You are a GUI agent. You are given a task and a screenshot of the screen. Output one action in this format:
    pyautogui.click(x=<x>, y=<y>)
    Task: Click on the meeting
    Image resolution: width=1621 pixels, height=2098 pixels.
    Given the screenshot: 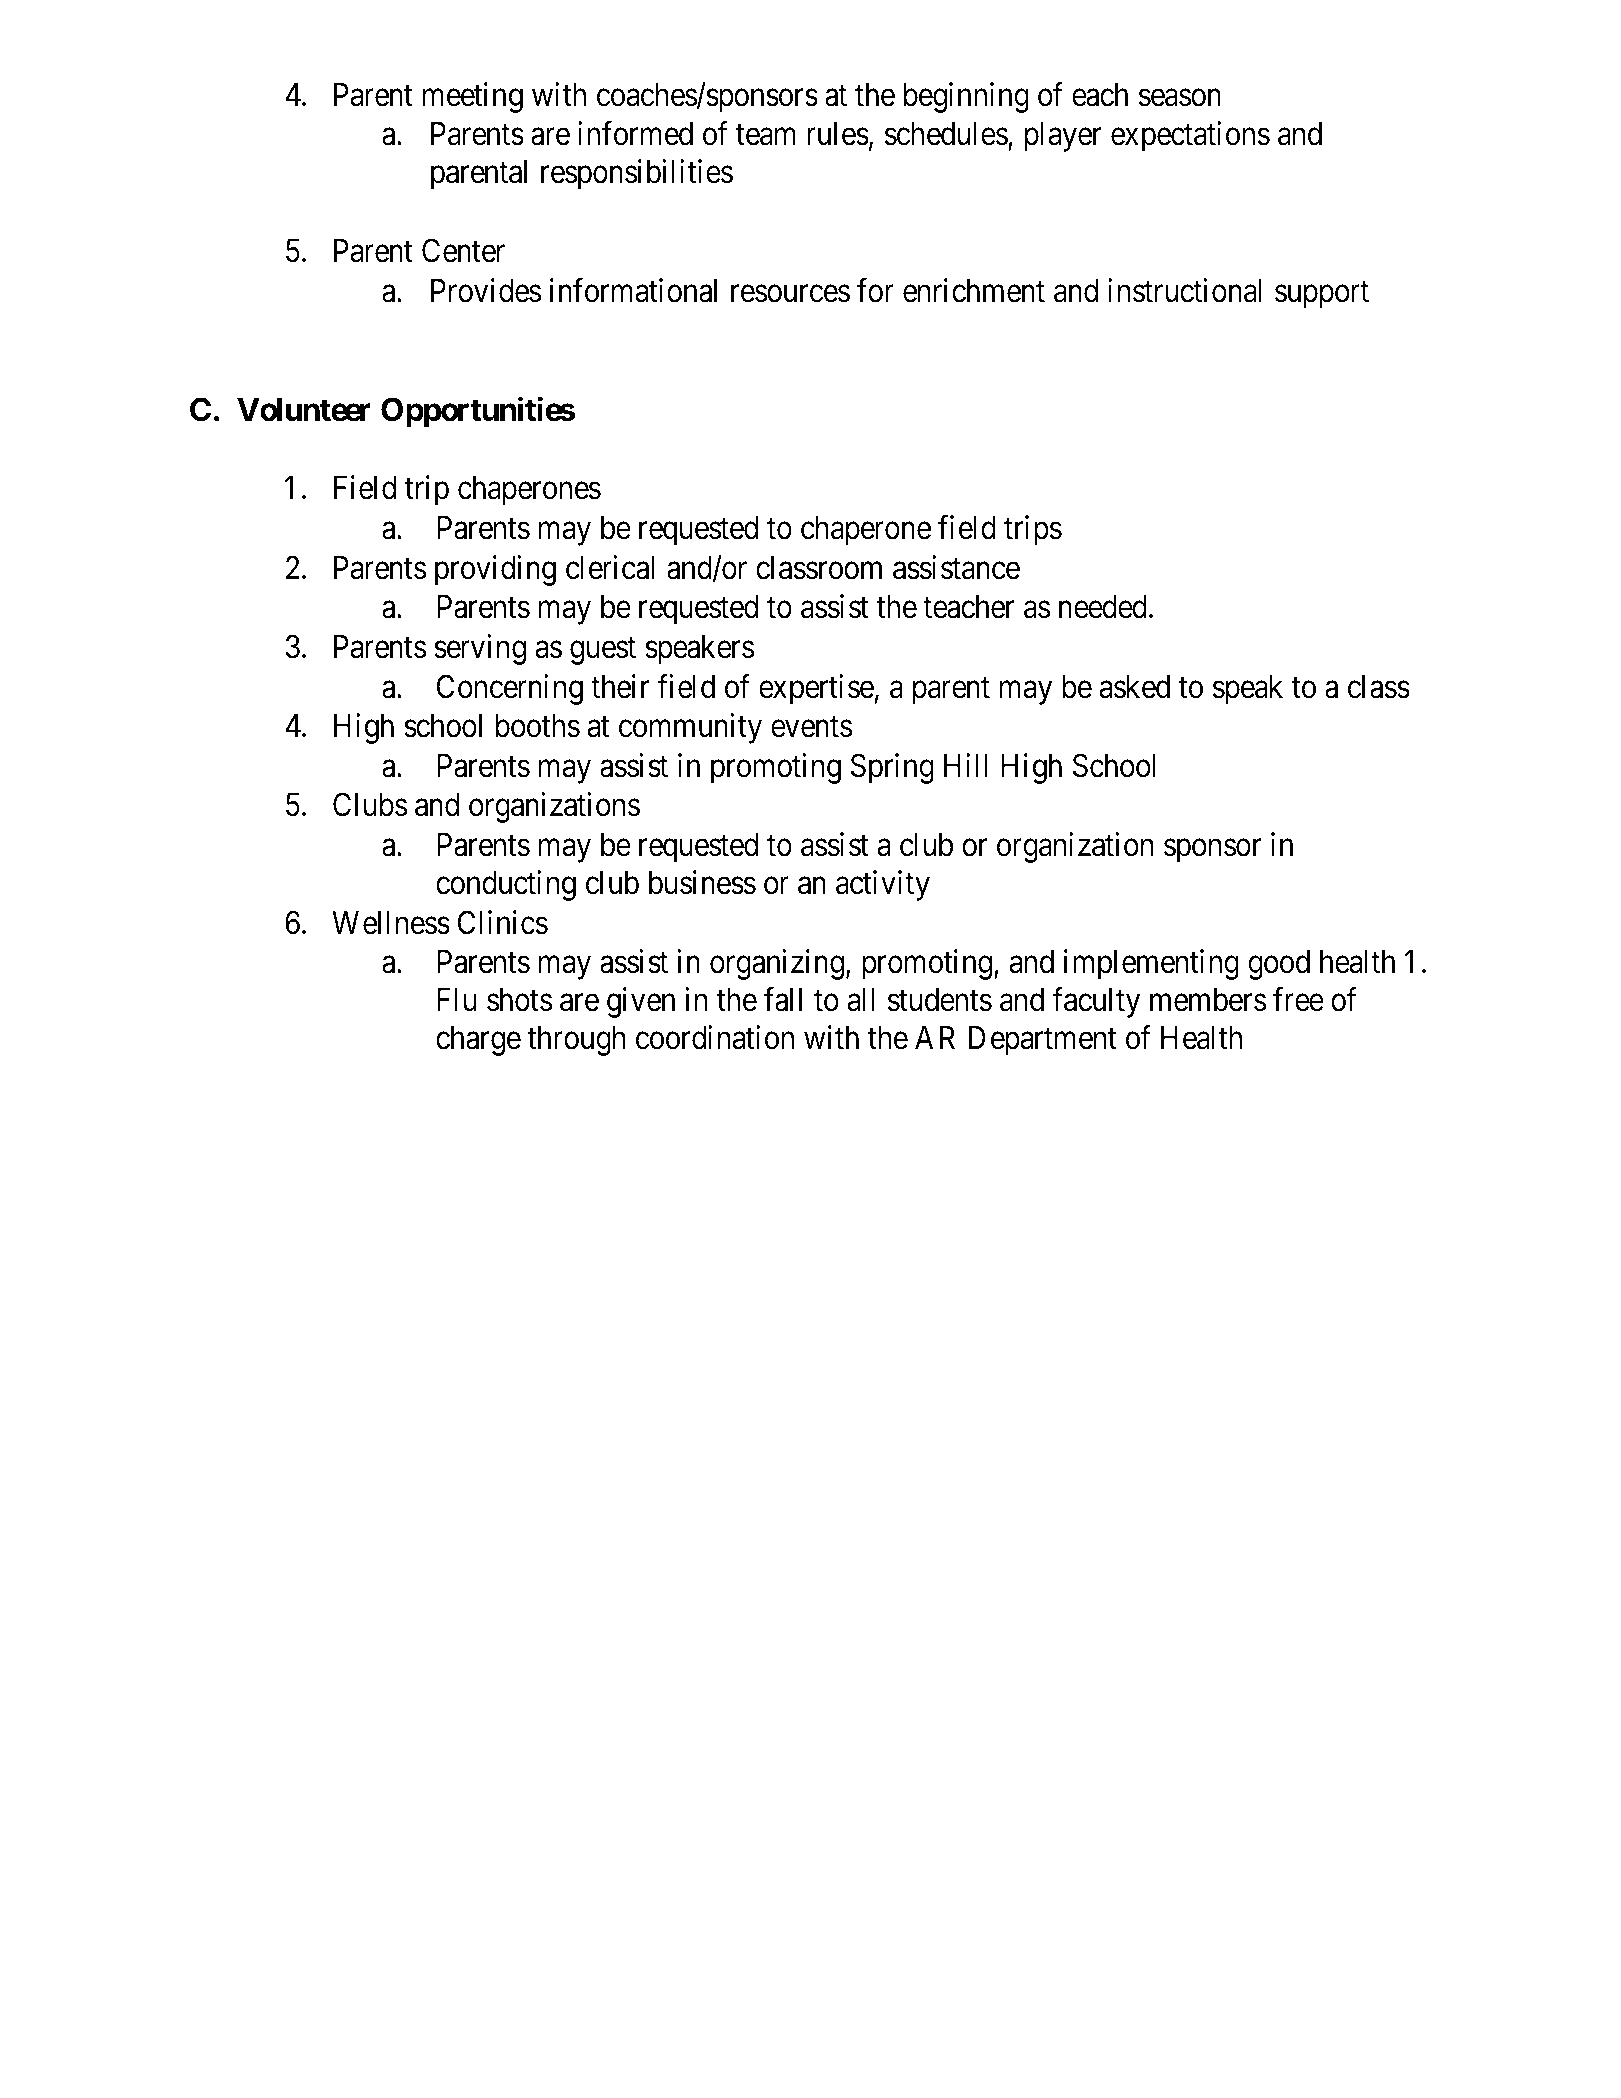 What is the action you would take?
    pyautogui.click(x=473, y=97)
